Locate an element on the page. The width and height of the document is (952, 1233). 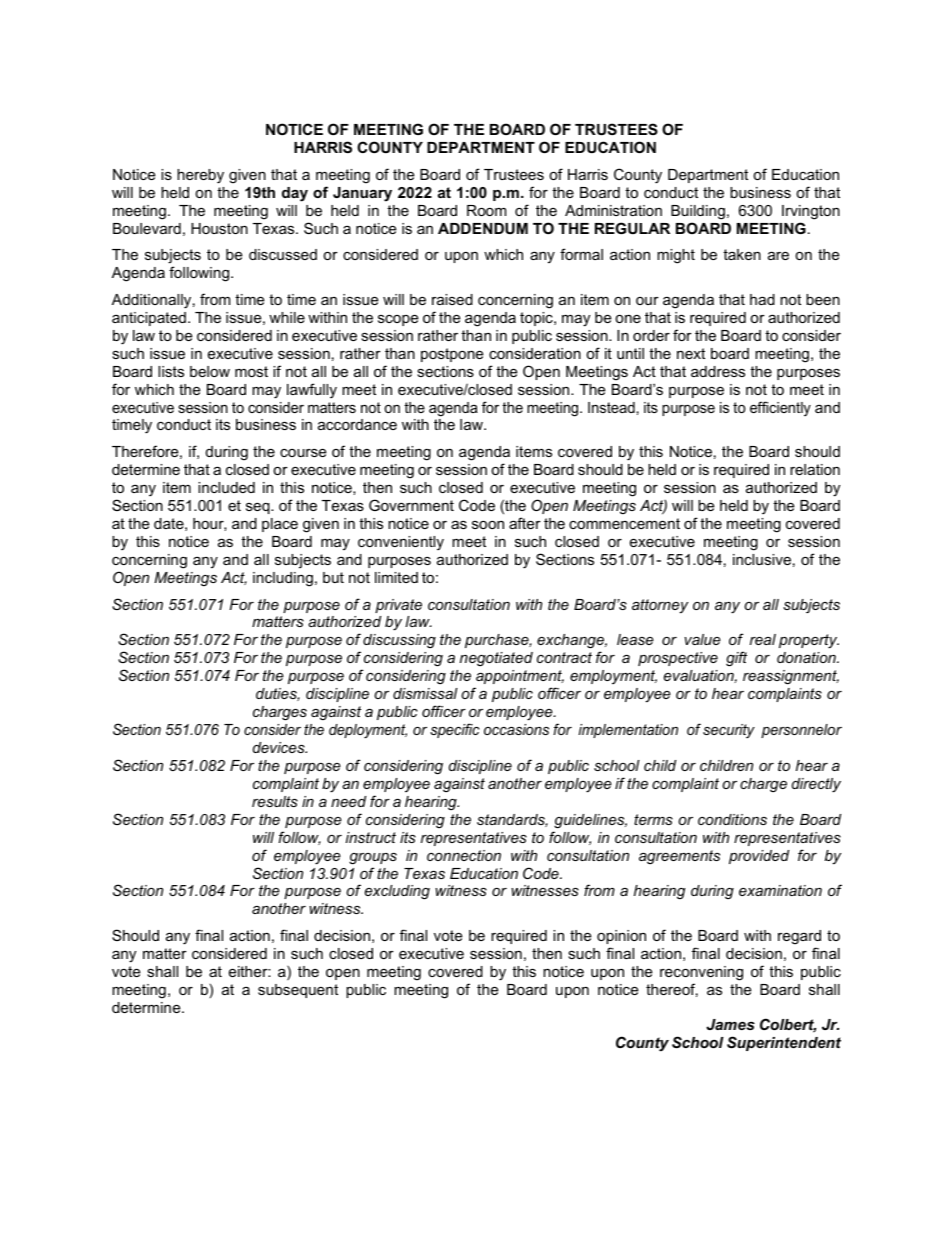
including is located at coordinates (283, 579).
